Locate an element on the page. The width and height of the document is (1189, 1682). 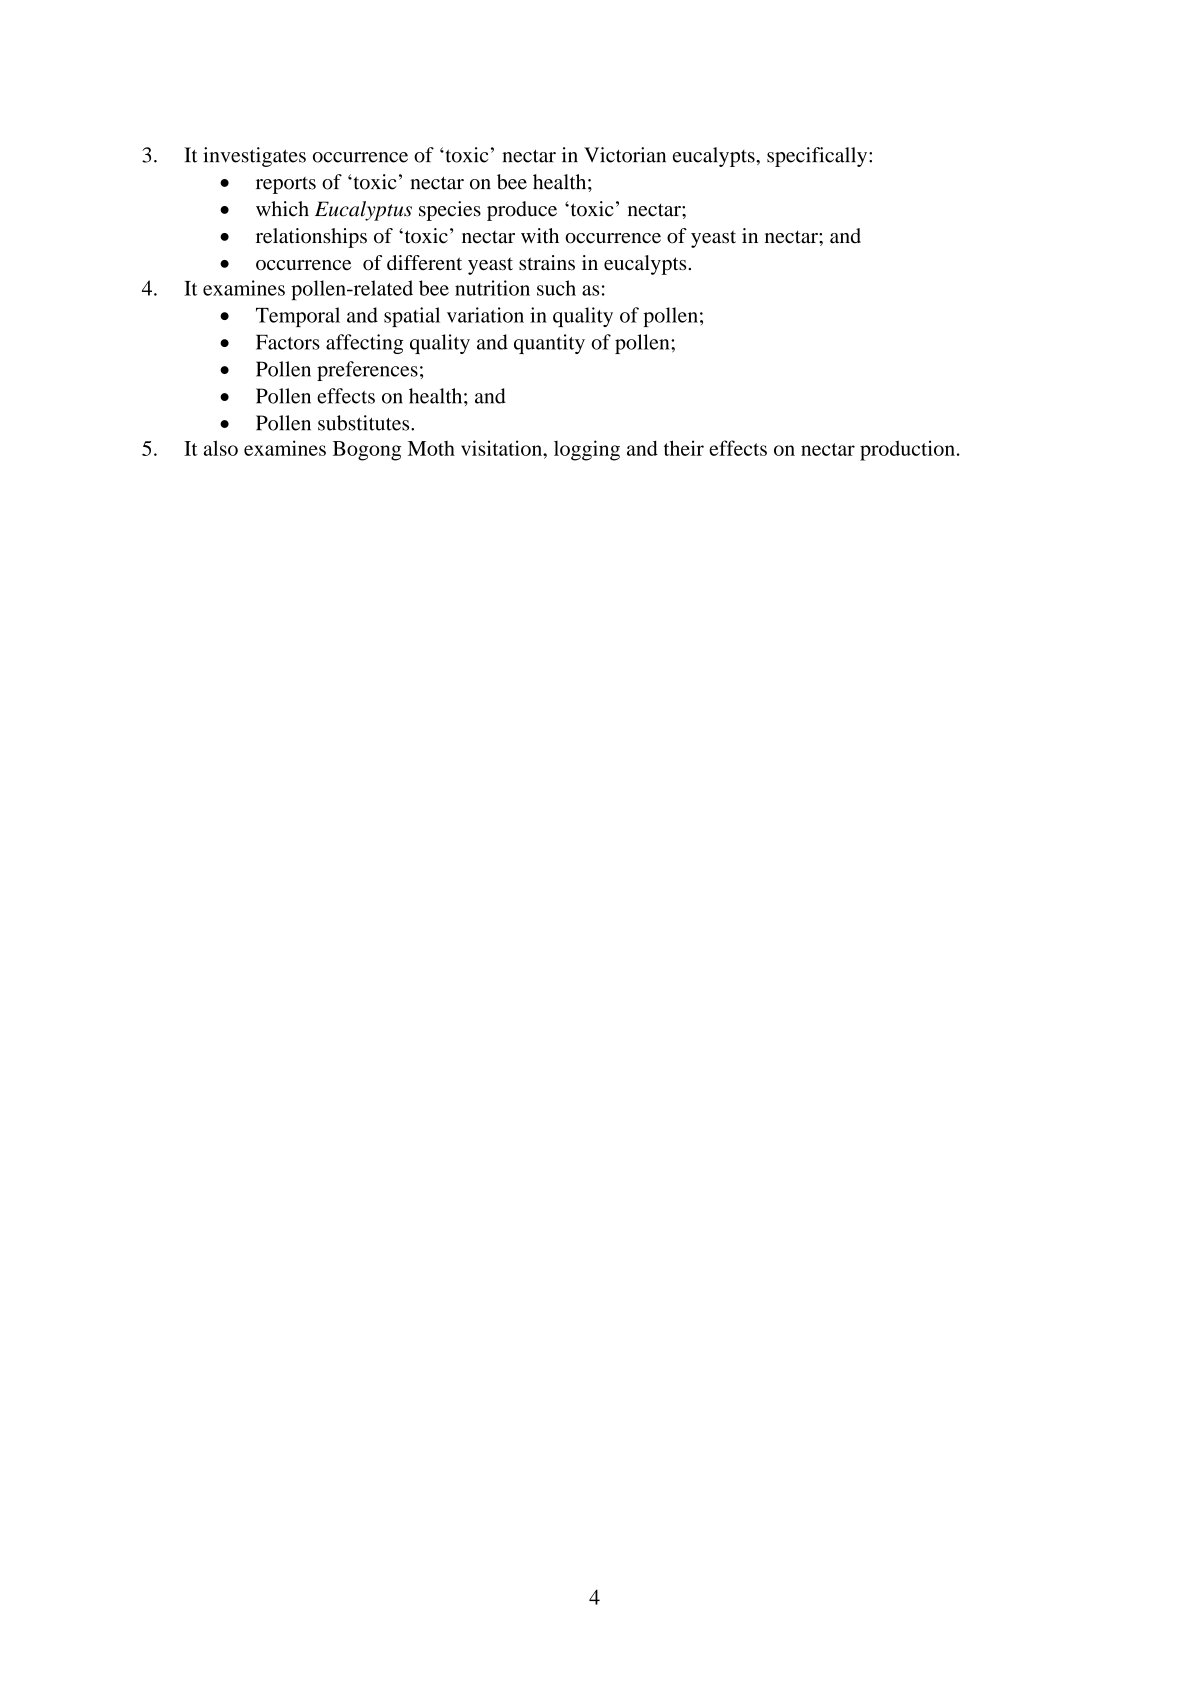
which is located at coordinates (282, 209).
